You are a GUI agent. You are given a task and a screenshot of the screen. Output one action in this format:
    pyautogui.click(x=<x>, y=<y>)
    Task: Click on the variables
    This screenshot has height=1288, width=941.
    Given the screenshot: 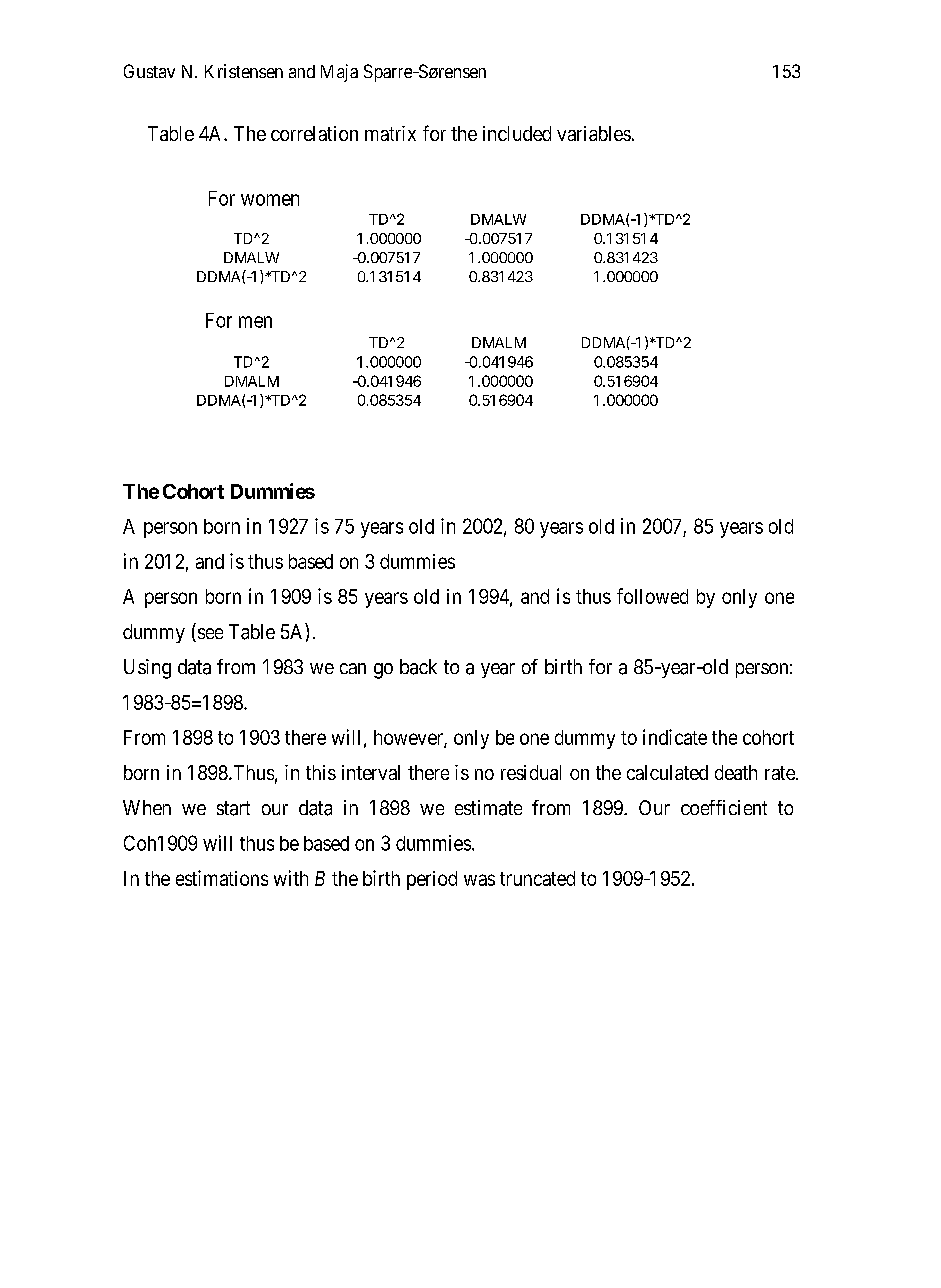 What is the action you would take?
    pyautogui.click(x=594, y=133)
